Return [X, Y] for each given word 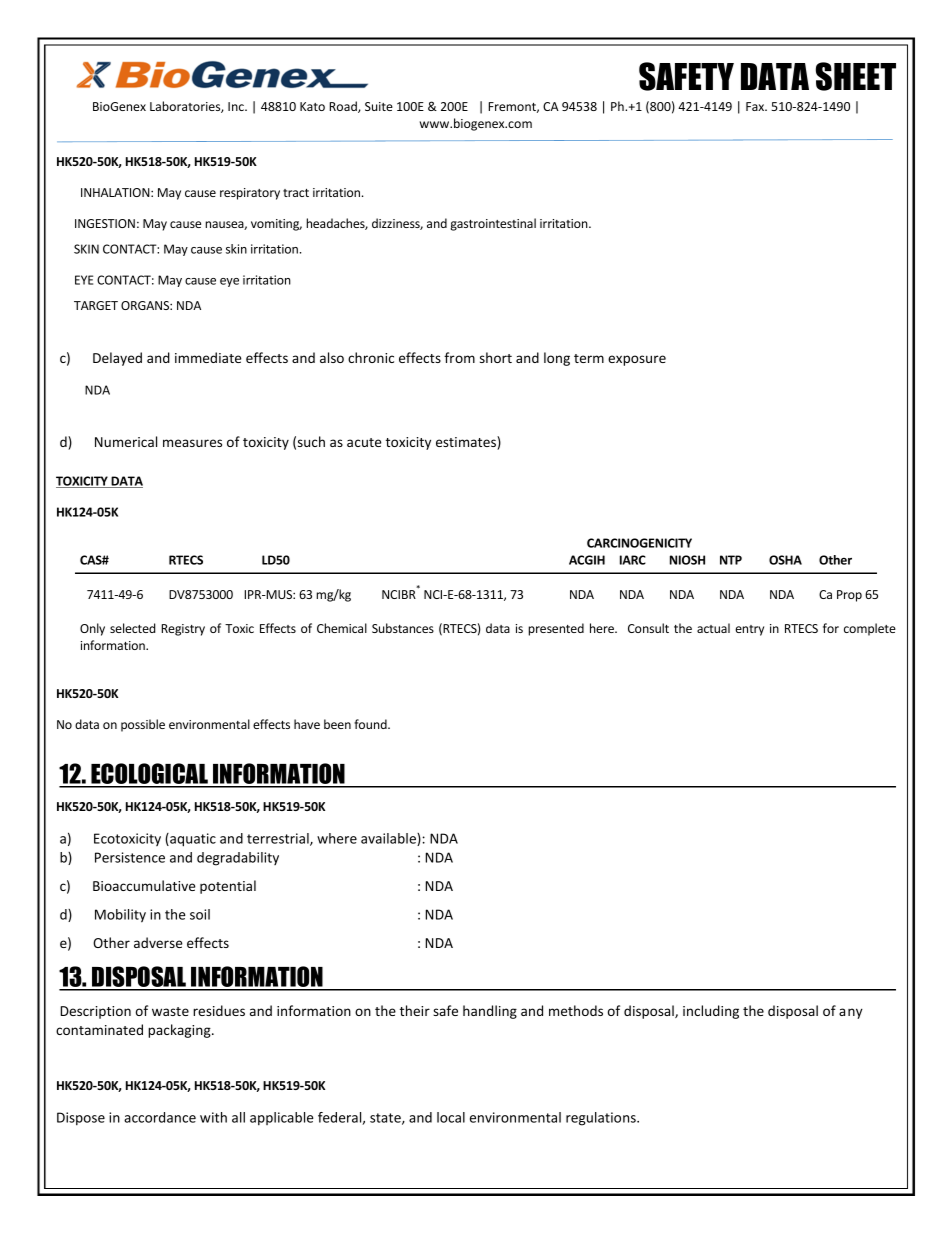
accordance [160, 1117]
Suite [379, 106]
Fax [756, 106]
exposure [637, 360]
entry [749, 630]
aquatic [192, 840]
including [711, 1012]
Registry [183, 630]
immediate [208, 357]
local [451, 1117]
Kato [312, 106]
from [459, 357]
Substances [403, 628]
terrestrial [279, 839]
